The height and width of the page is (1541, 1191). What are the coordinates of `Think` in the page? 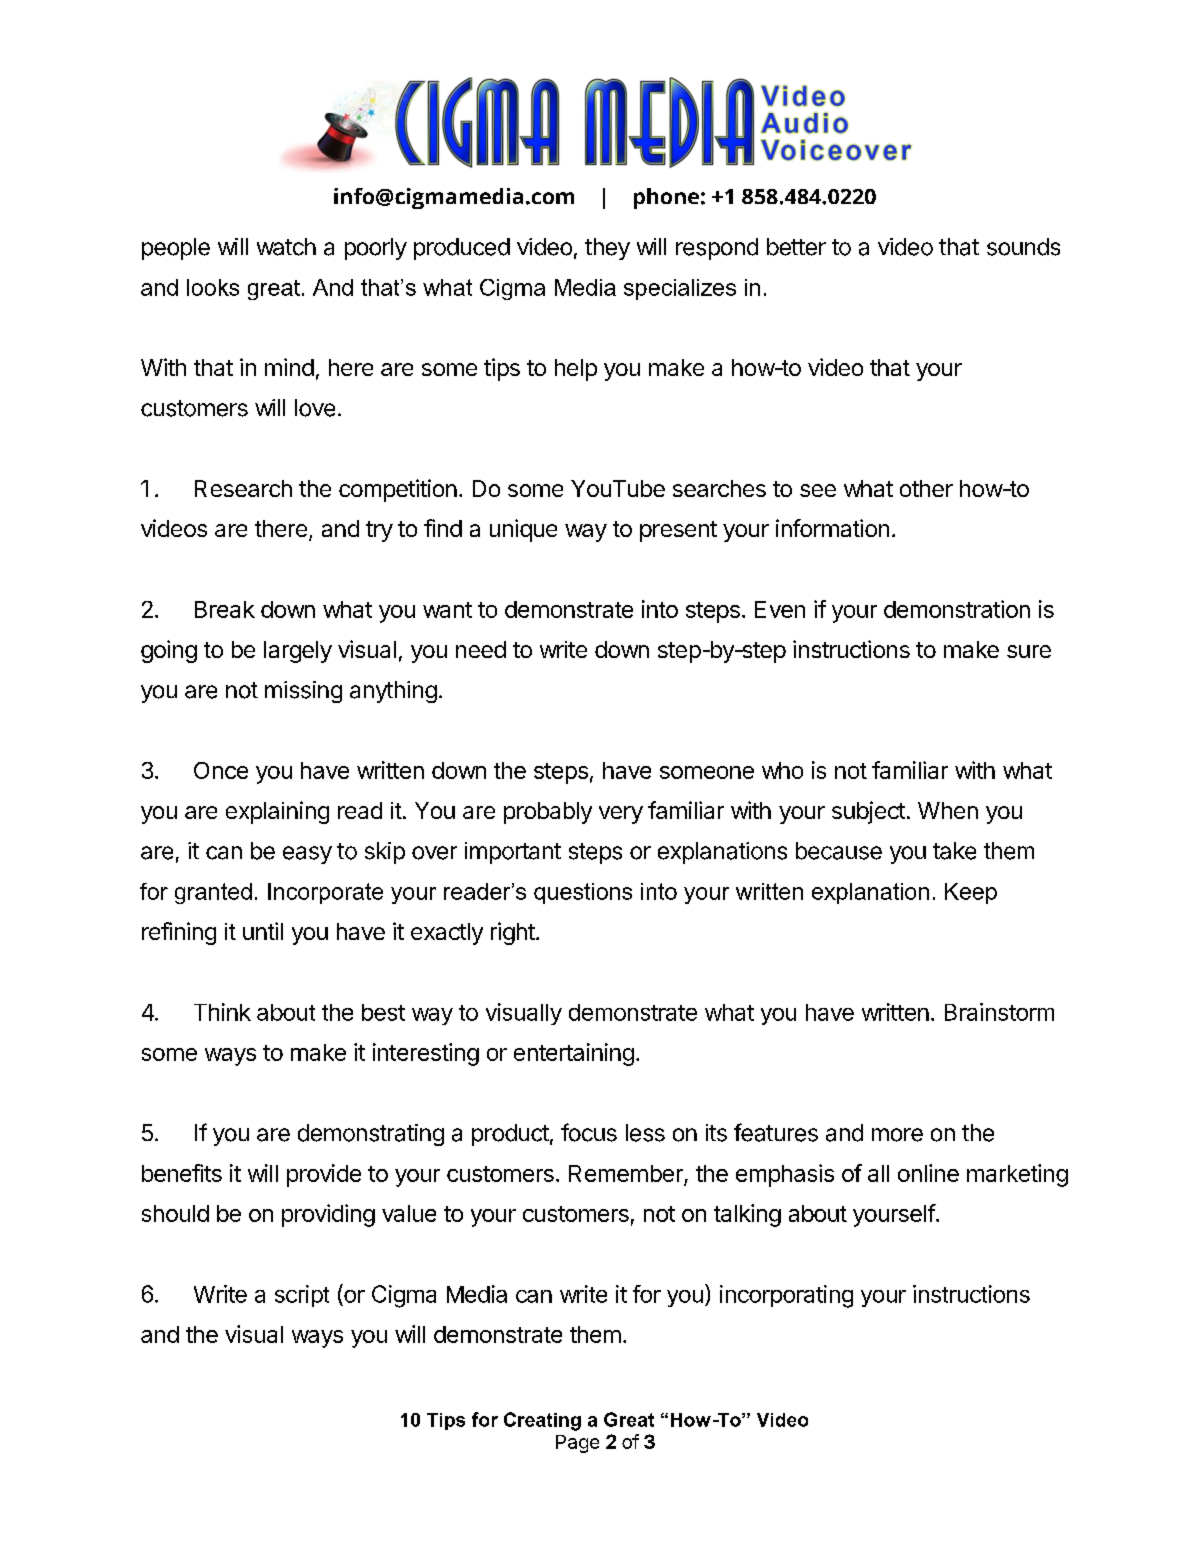 It's located at (222, 1012).
